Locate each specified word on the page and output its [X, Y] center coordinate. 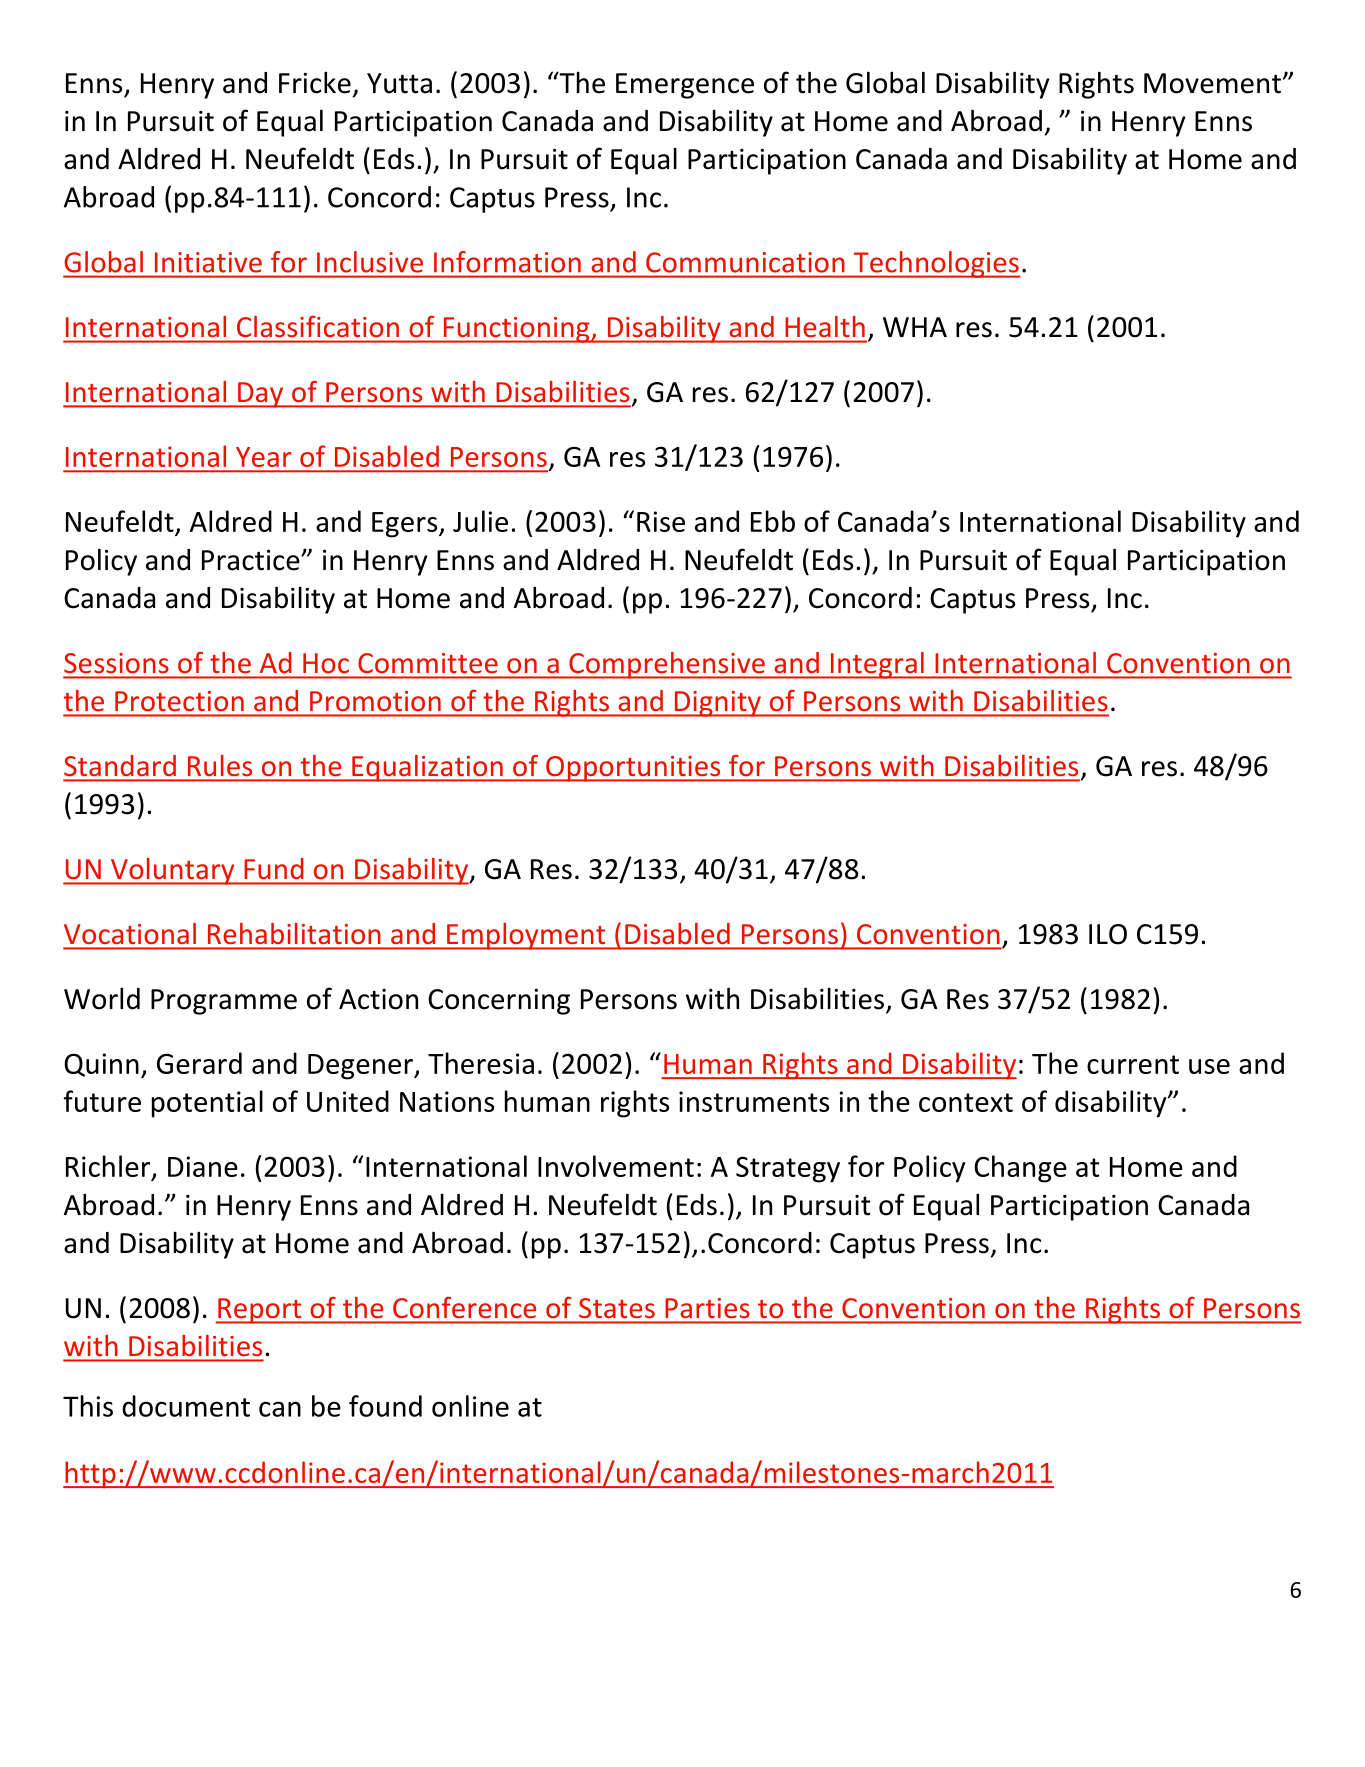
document [186, 1406]
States [617, 1308]
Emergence [685, 86]
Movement [1212, 83]
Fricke [315, 82]
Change [1020, 1169]
